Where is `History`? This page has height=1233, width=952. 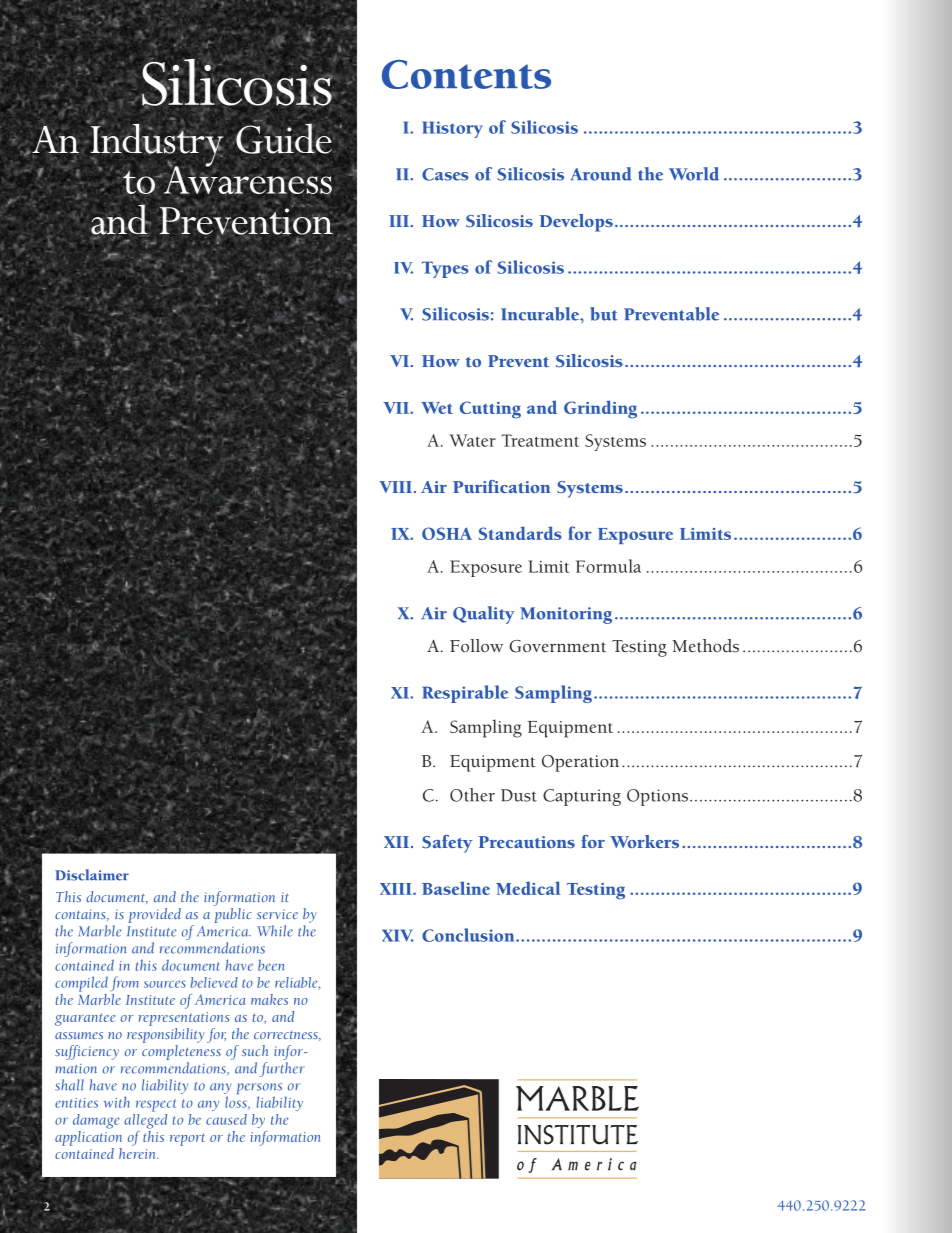 History is located at coordinates (452, 129).
